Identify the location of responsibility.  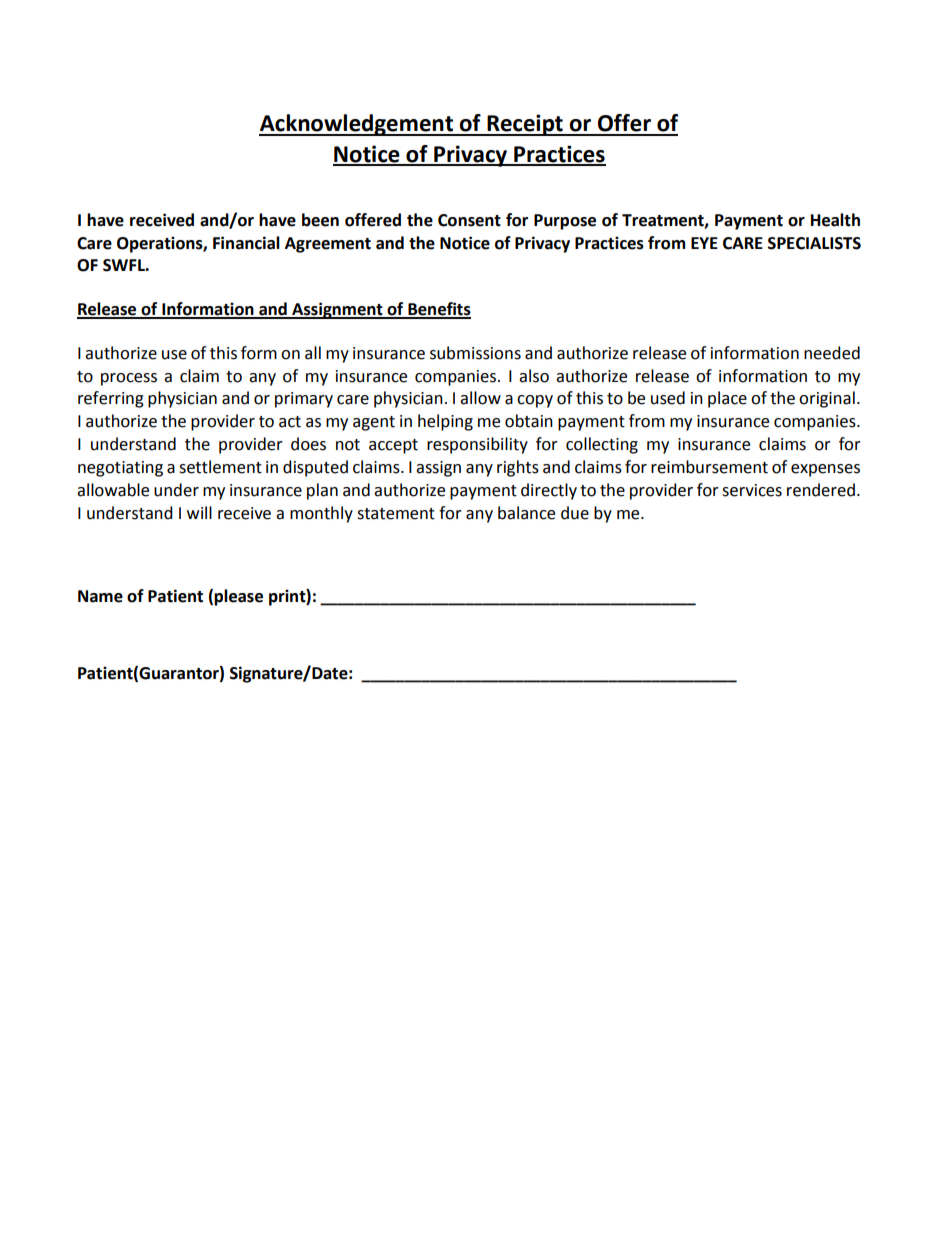
(477, 445).
